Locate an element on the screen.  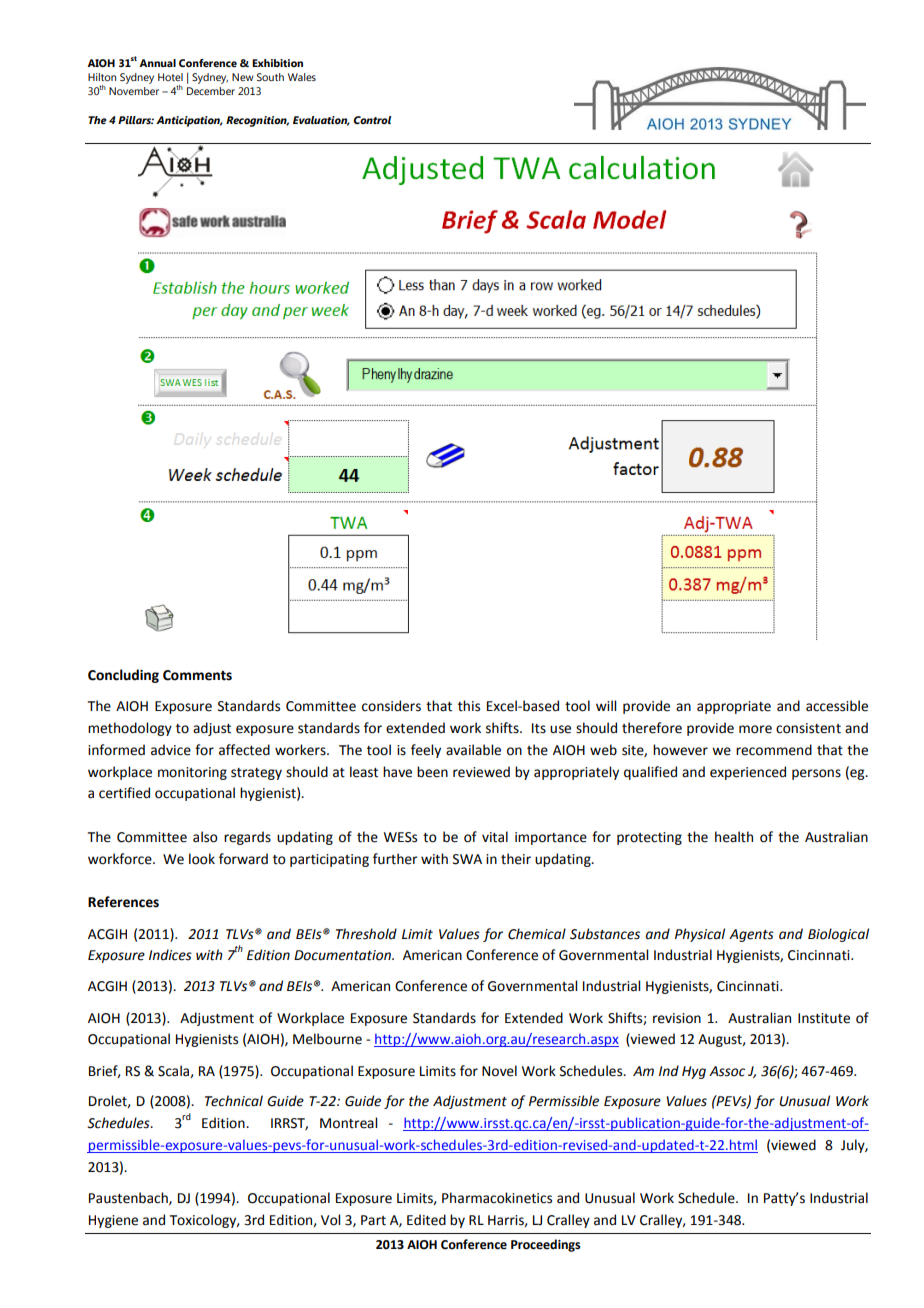
Hygiene is located at coordinates (113, 1221).
